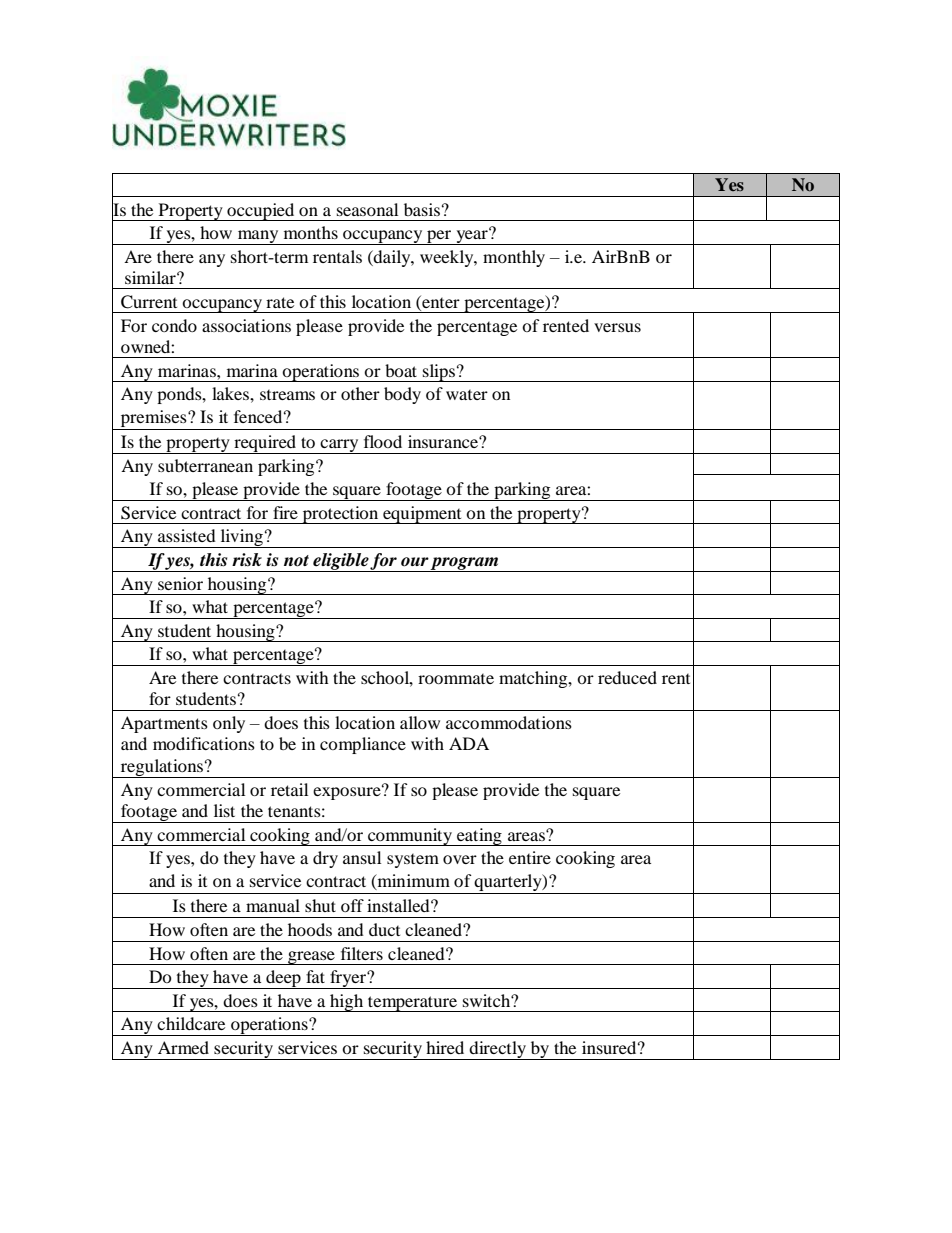 This screenshot has width=952, height=1233. What do you see at coordinates (497, 1050) in the screenshot?
I see `directly` at bounding box center [497, 1050].
